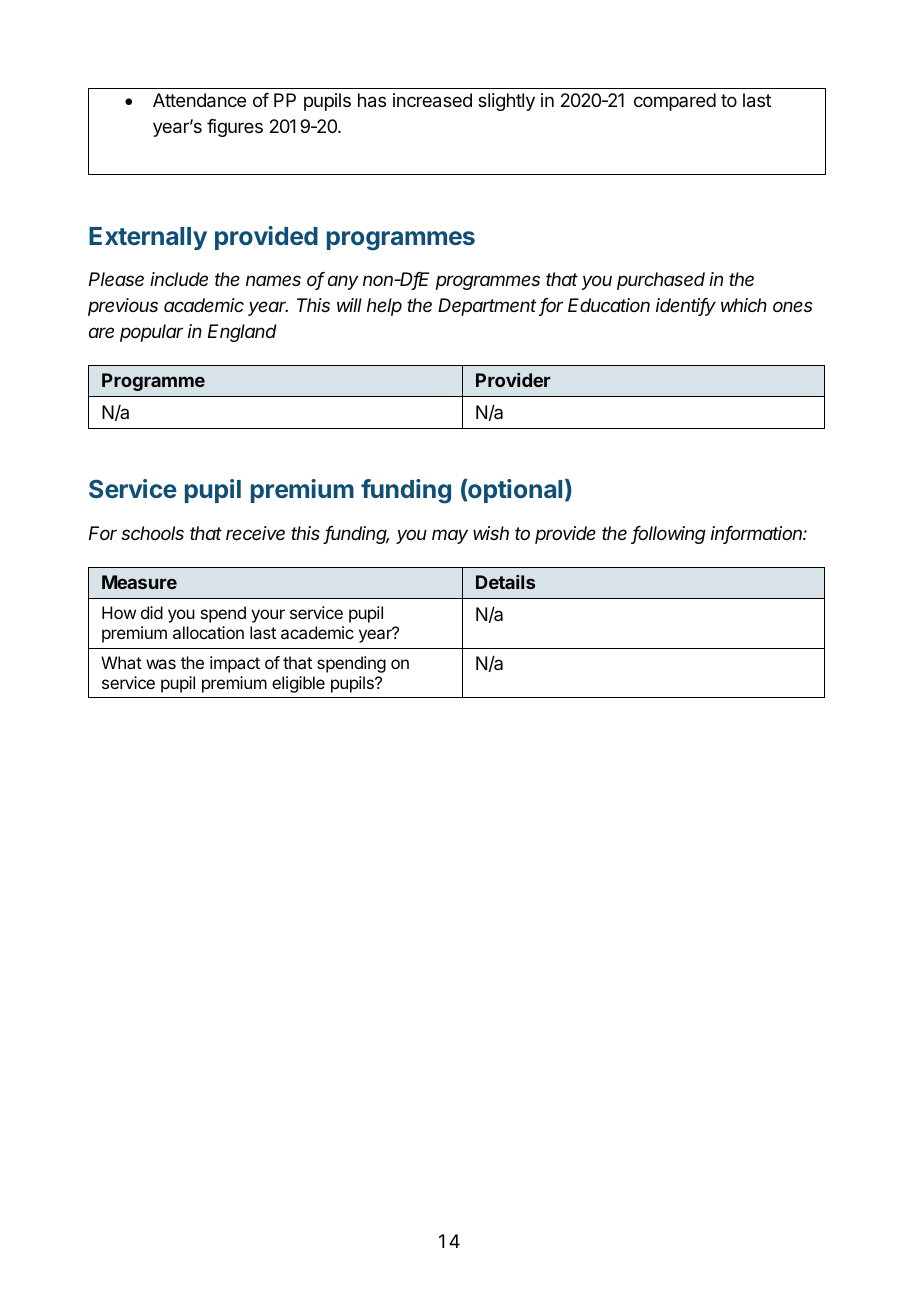 The width and height of the screenshot is (924, 1308). I want to click on following, so click(669, 535).
